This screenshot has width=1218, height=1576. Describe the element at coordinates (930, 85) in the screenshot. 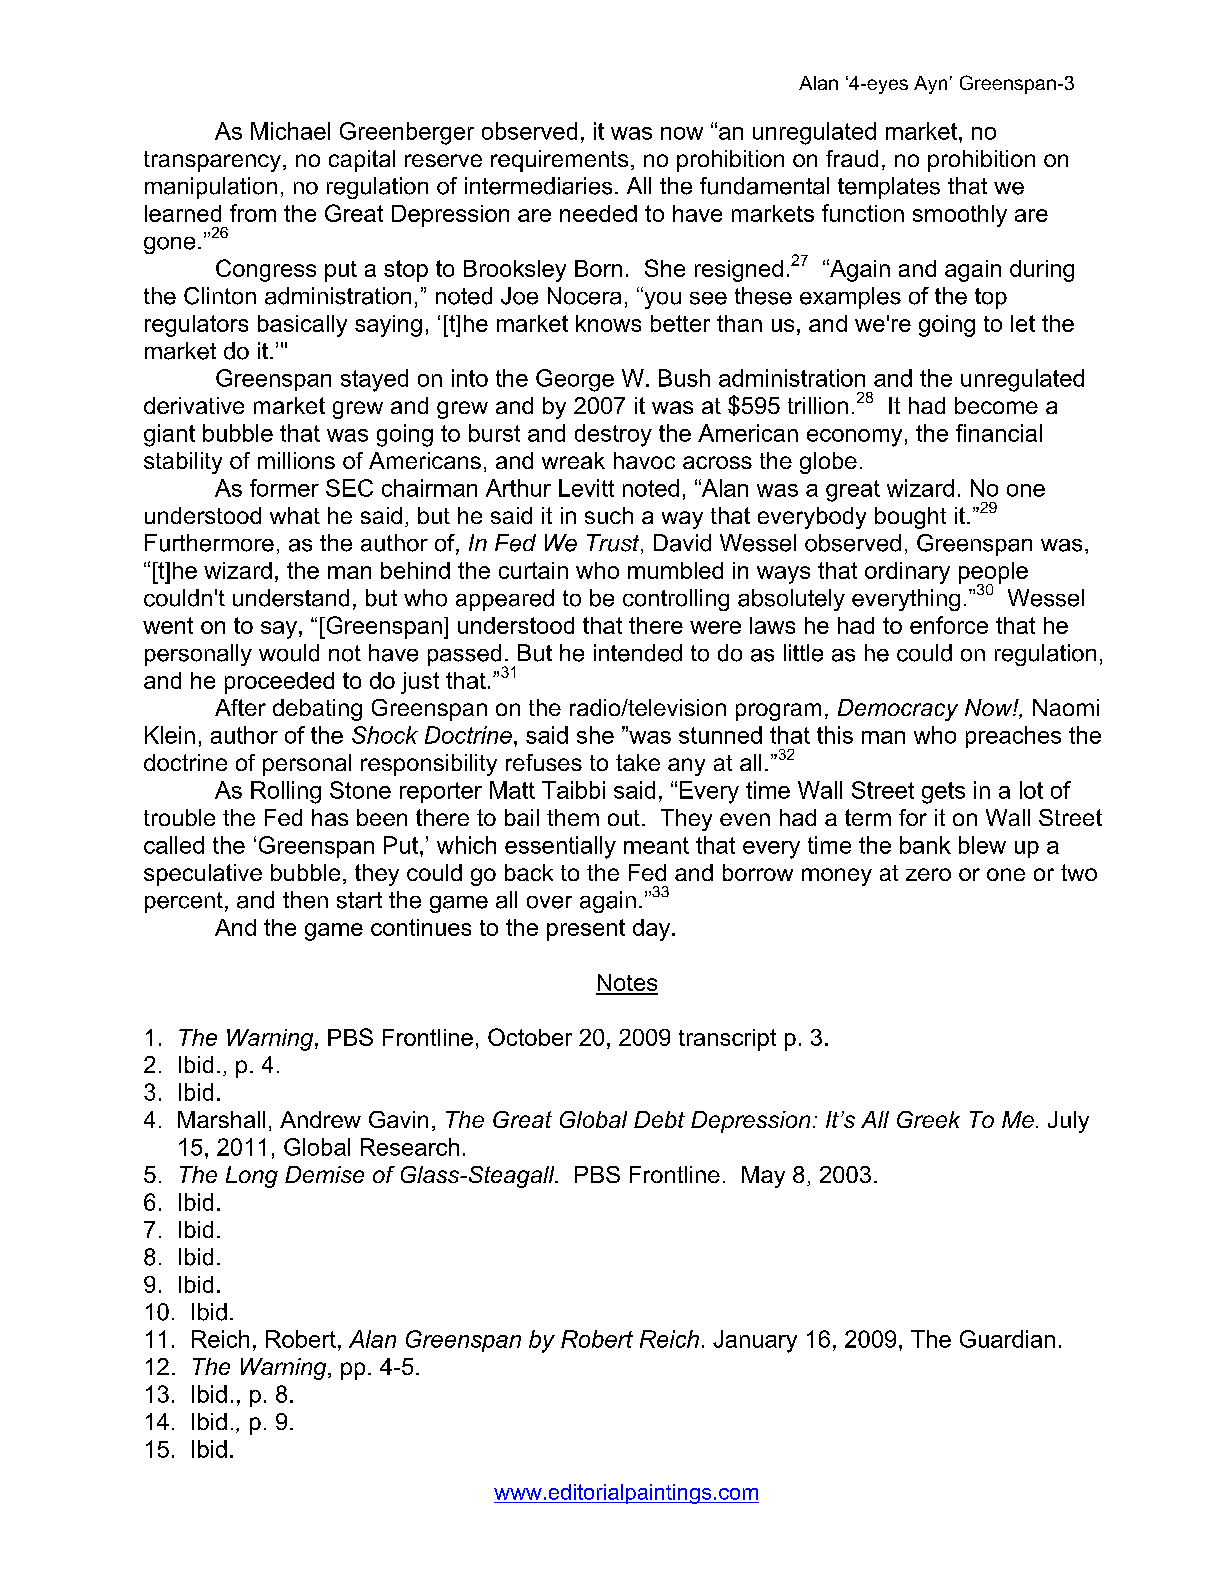

I see `Ayn` at that location.
